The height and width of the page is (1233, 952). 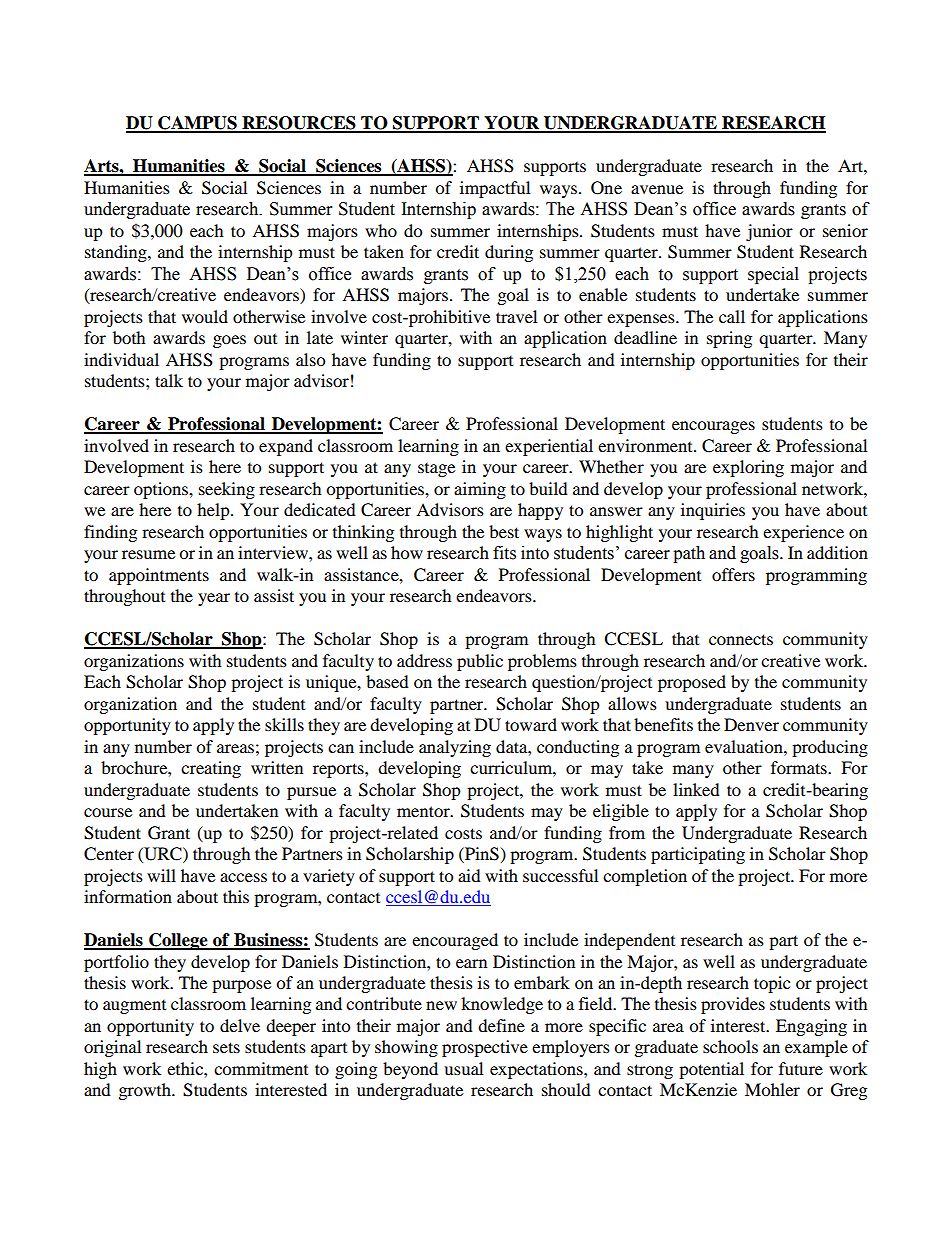 I want to click on impactful, so click(x=495, y=189).
